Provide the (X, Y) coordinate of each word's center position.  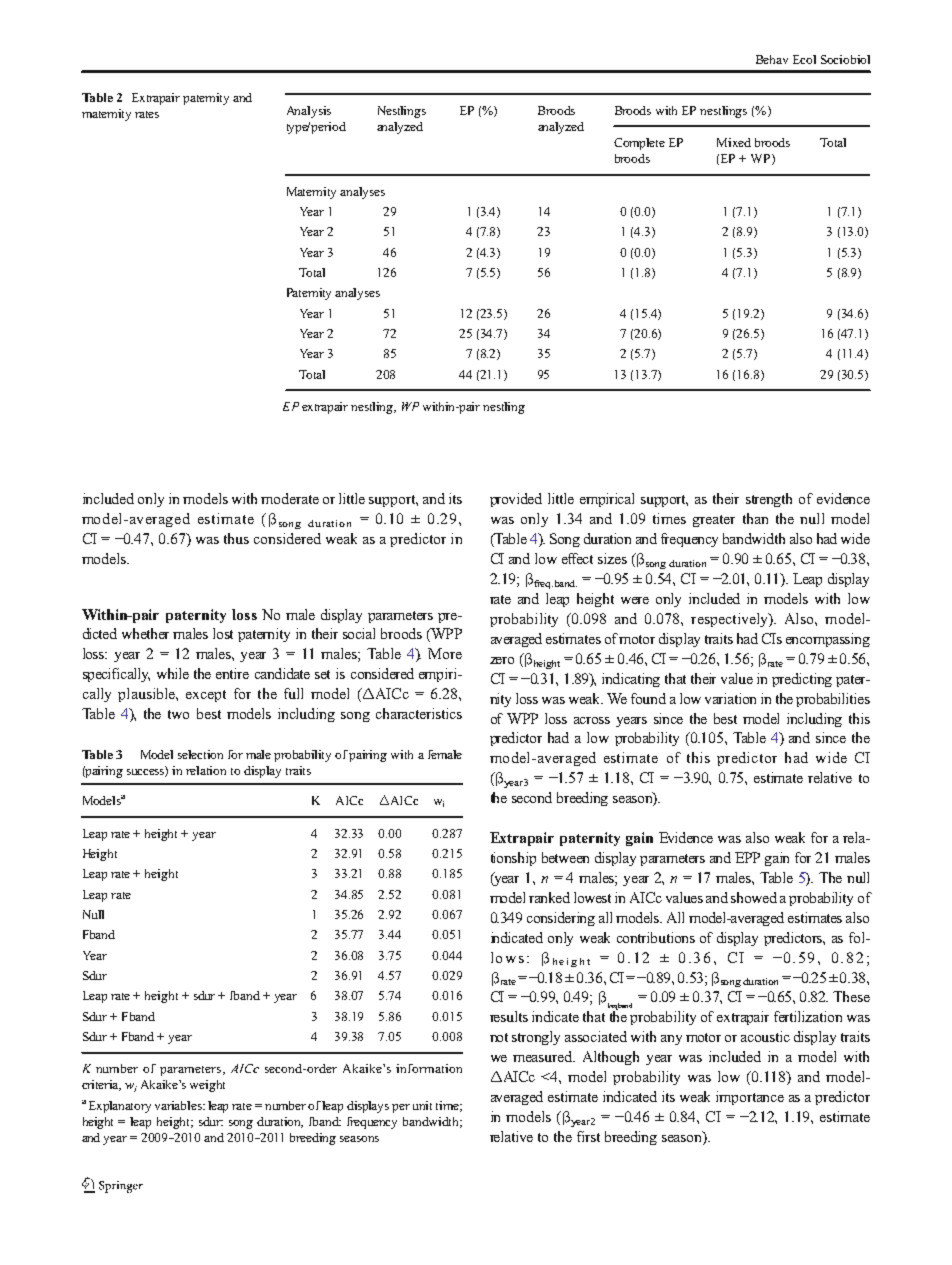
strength (769, 500)
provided (516, 500)
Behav (772, 59)
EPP (747, 857)
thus (236, 538)
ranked (549, 897)
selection (200, 754)
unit (422, 1105)
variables (179, 1105)
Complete (639, 144)
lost (223, 633)
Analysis (309, 112)
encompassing (828, 640)
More (445, 653)
